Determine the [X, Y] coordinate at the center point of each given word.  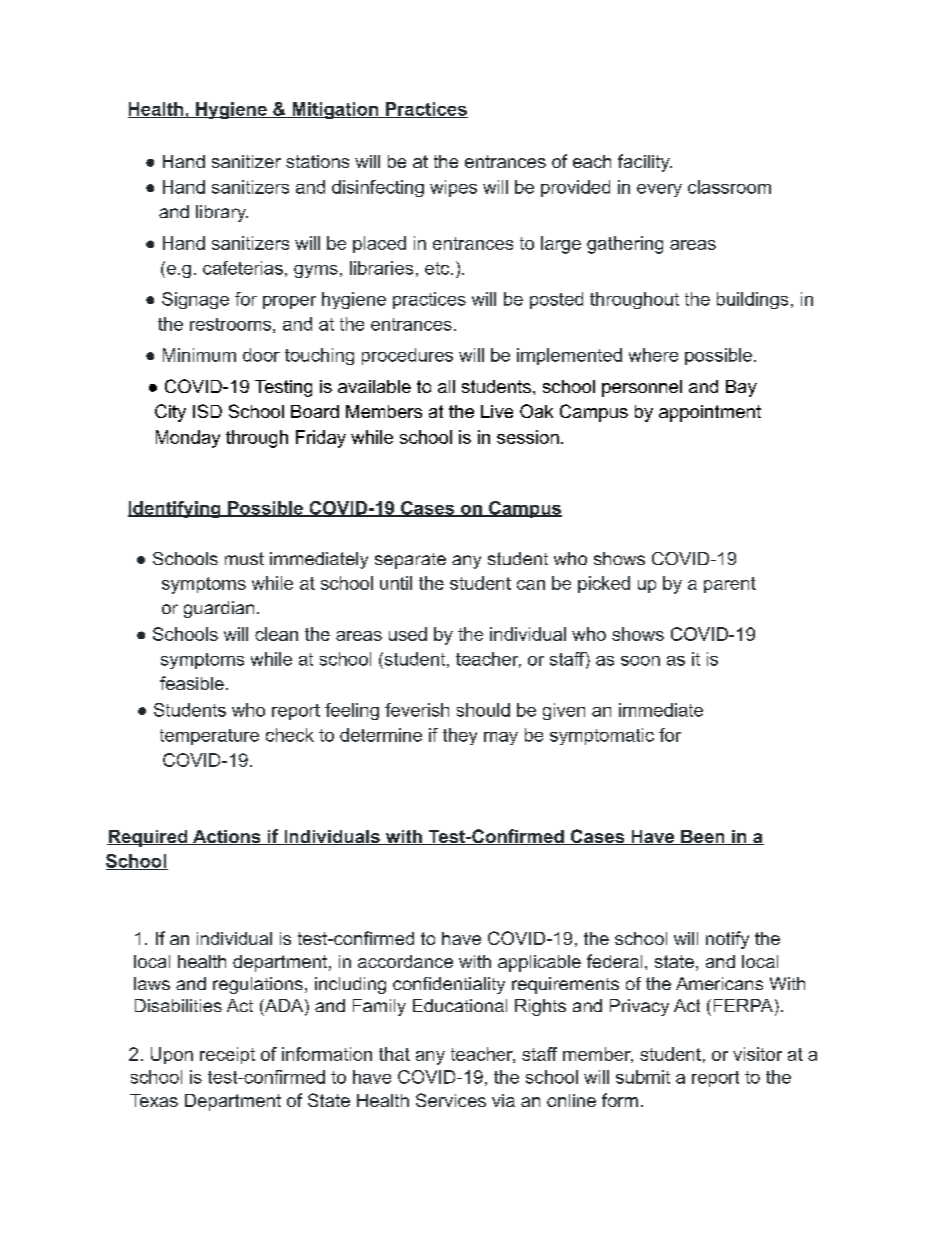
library [222, 213]
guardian [219, 609]
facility [645, 163]
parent [730, 585]
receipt [227, 1055]
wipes [453, 188]
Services [451, 1100]
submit [643, 1077]
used [408, 634]
